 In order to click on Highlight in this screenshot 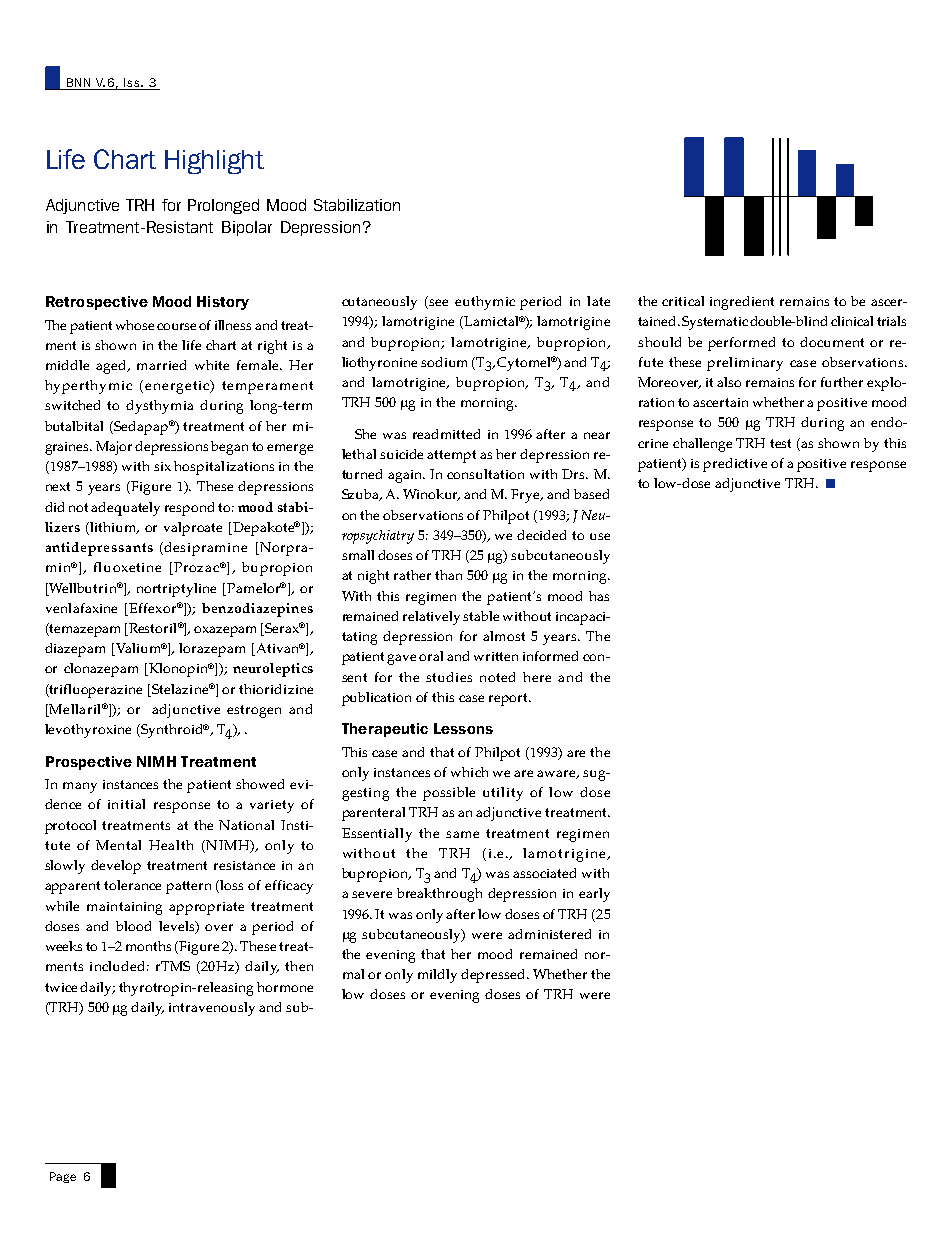, I will do `click(214, 162)`.
